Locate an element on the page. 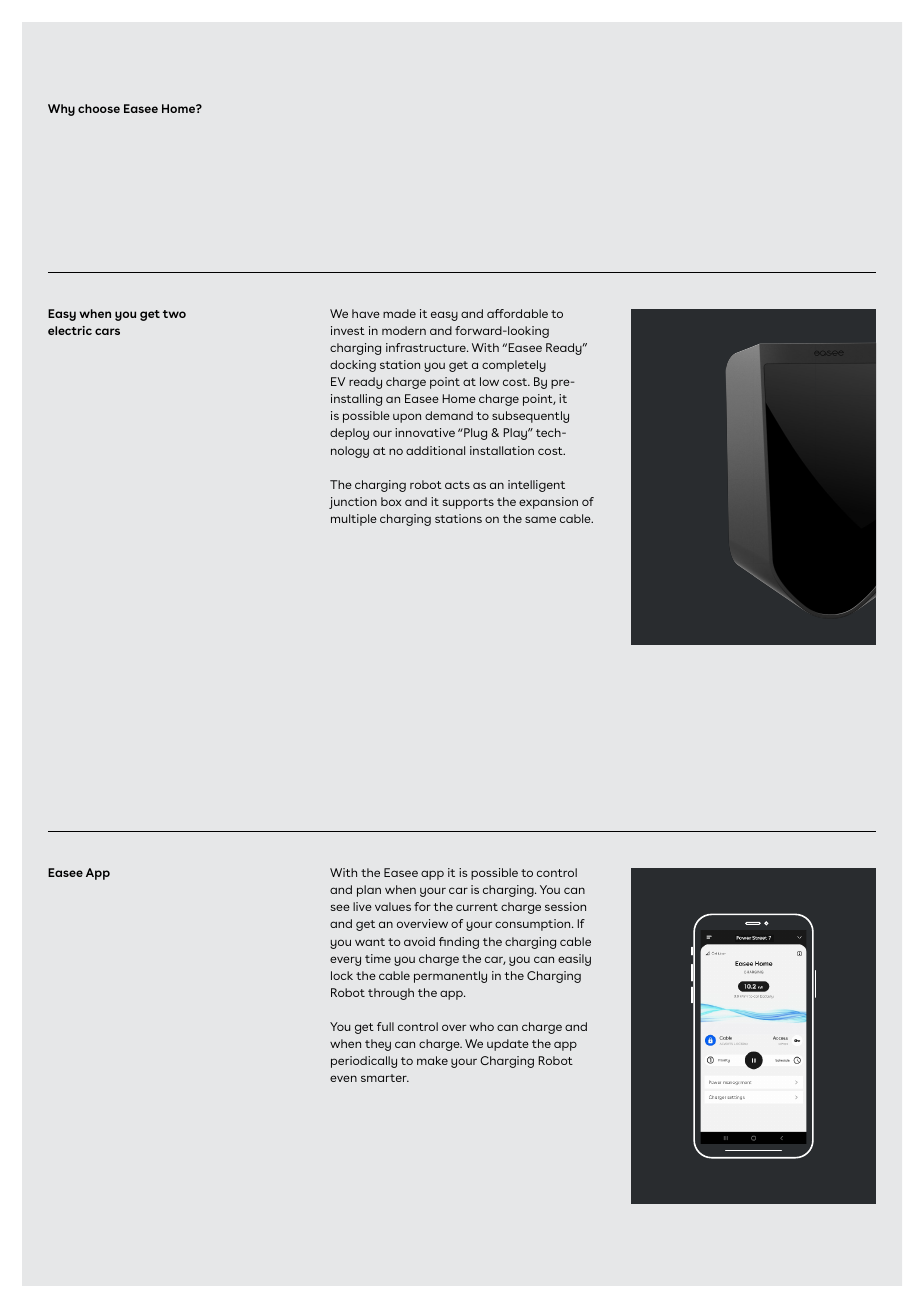  have is located at coordinates (366, 313).
